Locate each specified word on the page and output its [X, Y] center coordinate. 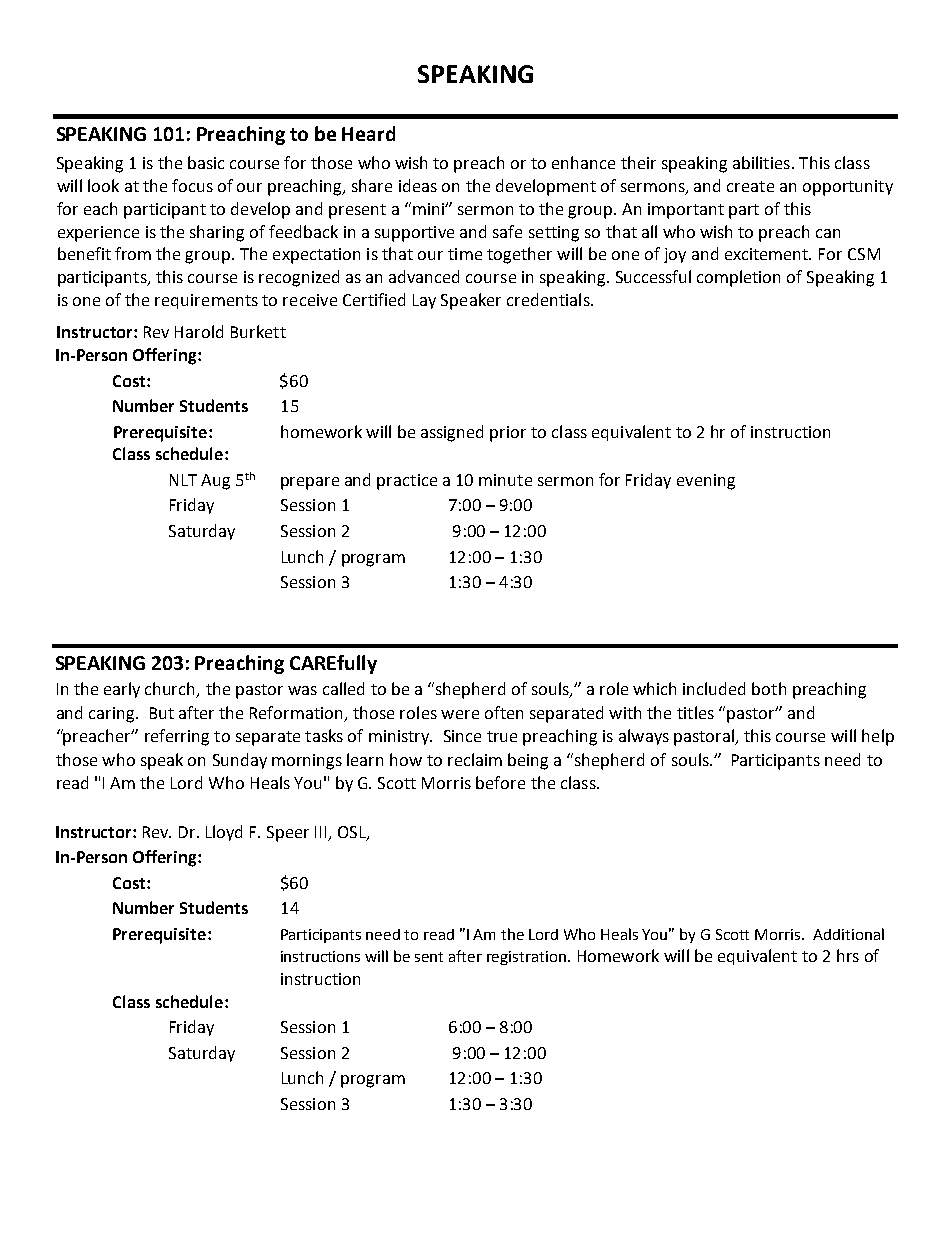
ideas [418, 185]
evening [706, 482]
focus [192, 185]
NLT [183, 480]
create [750, 186]
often [504, 712]
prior [508, 434]
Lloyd [224, 833]
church [171, 690]
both [769, 688]
